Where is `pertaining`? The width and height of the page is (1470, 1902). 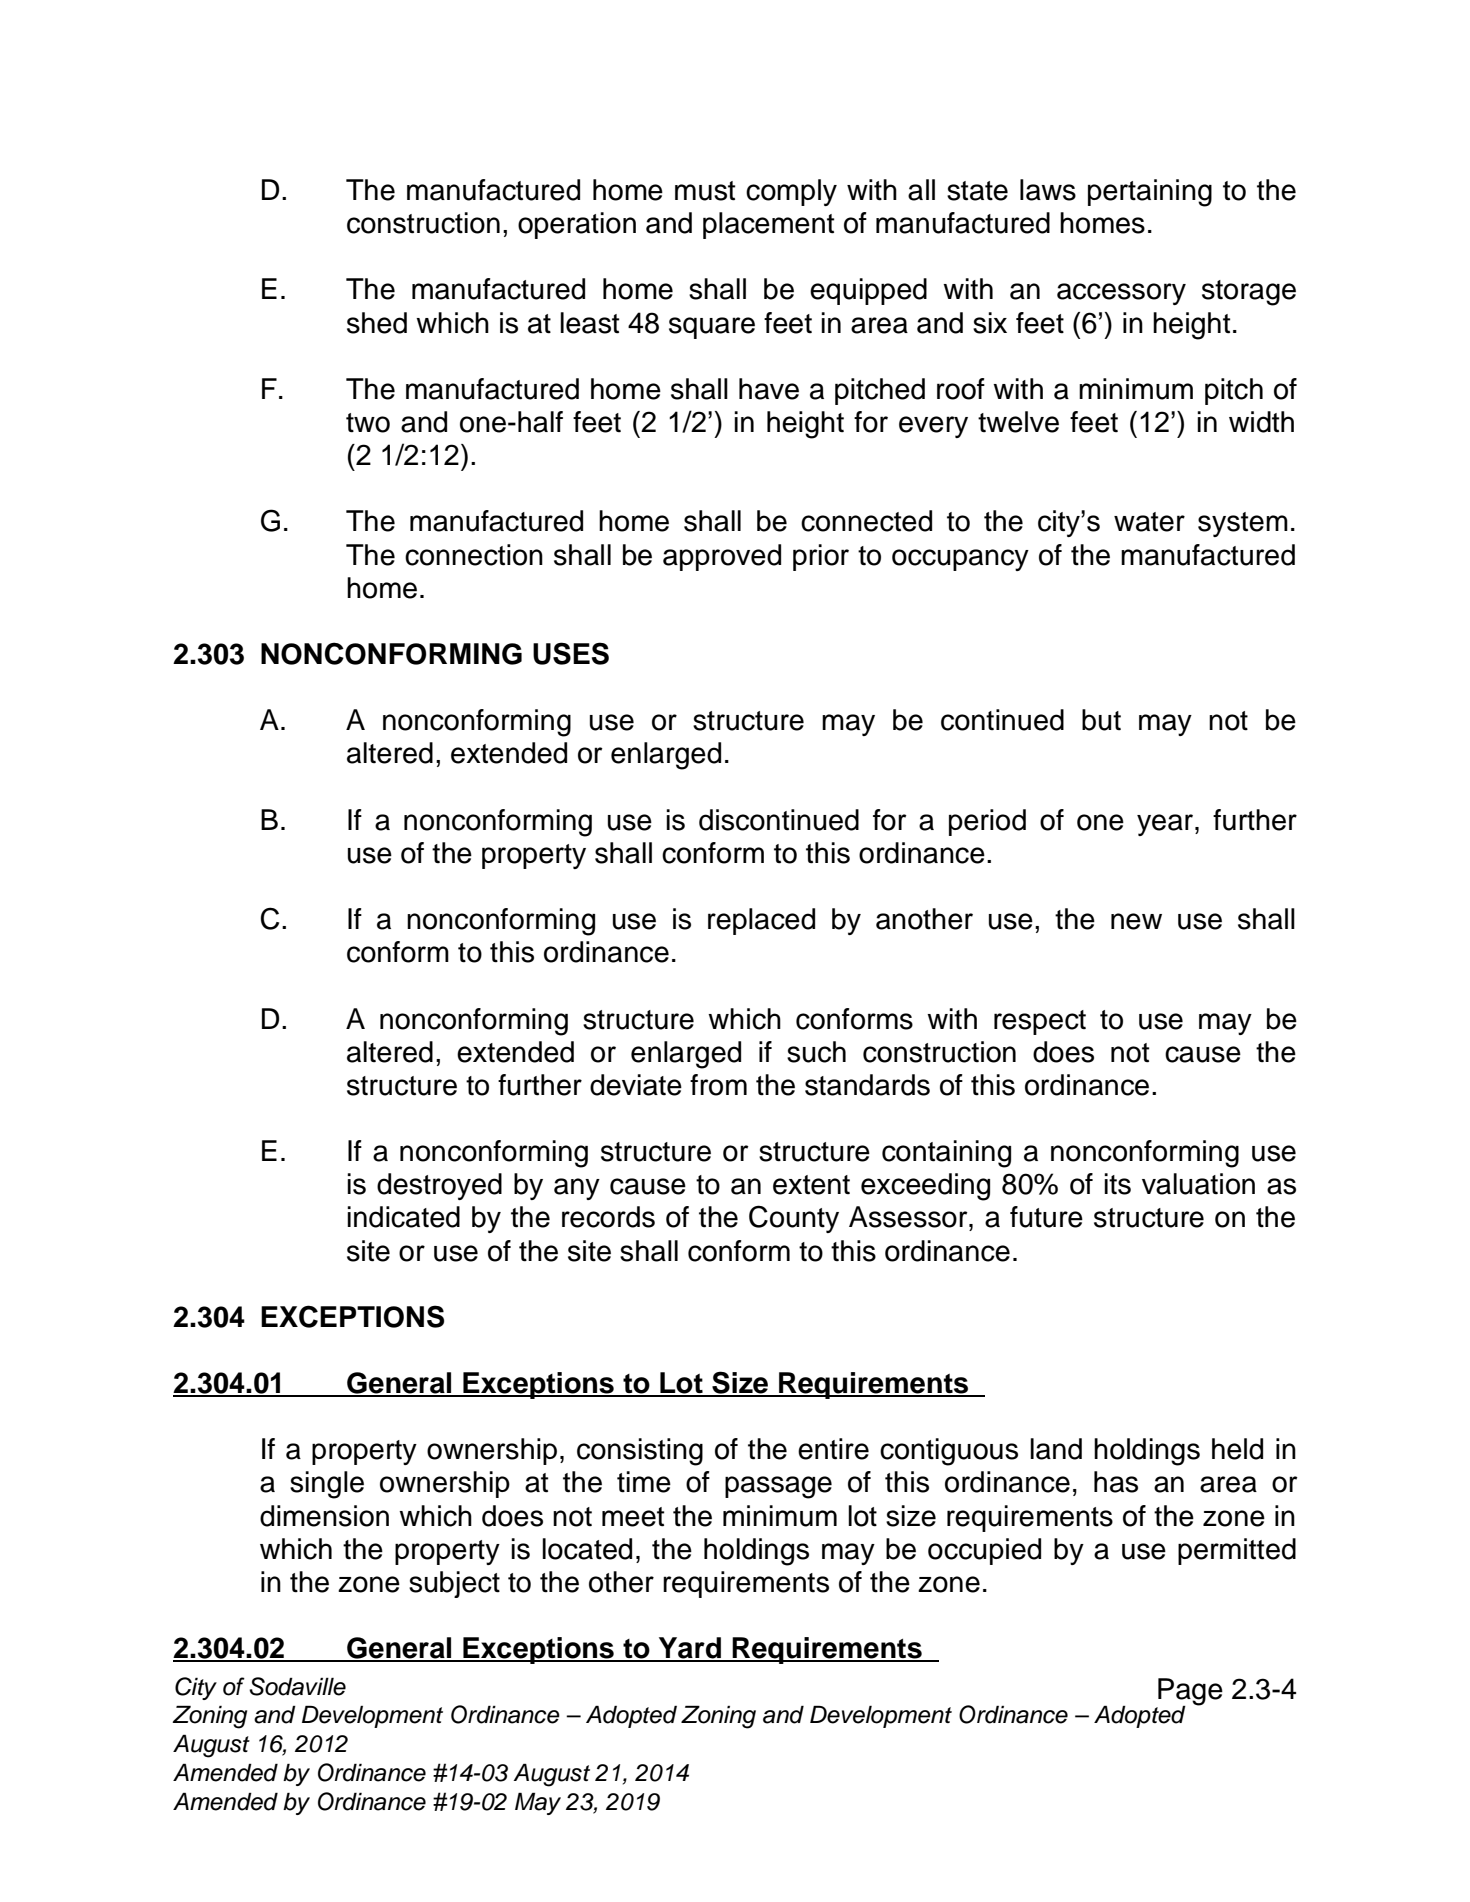 pertaining is located at coordinates (1150, 193).
